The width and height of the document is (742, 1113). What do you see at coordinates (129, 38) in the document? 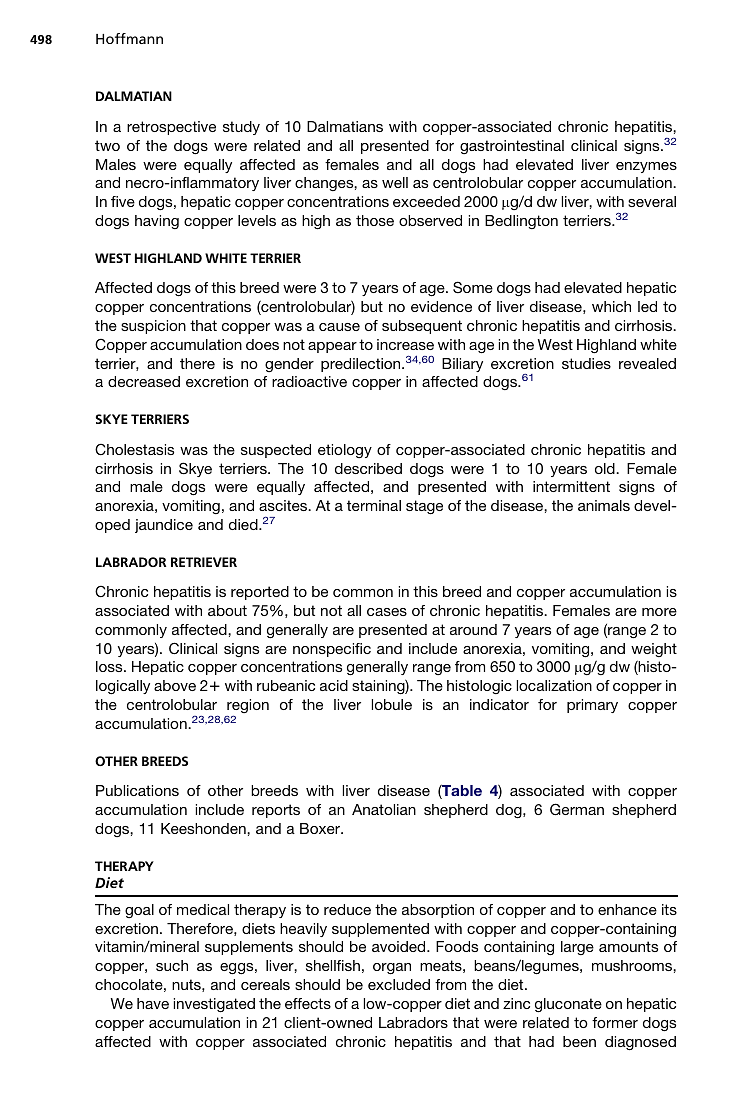
I see `Hoffmann` at bounding box center [129, 38].
